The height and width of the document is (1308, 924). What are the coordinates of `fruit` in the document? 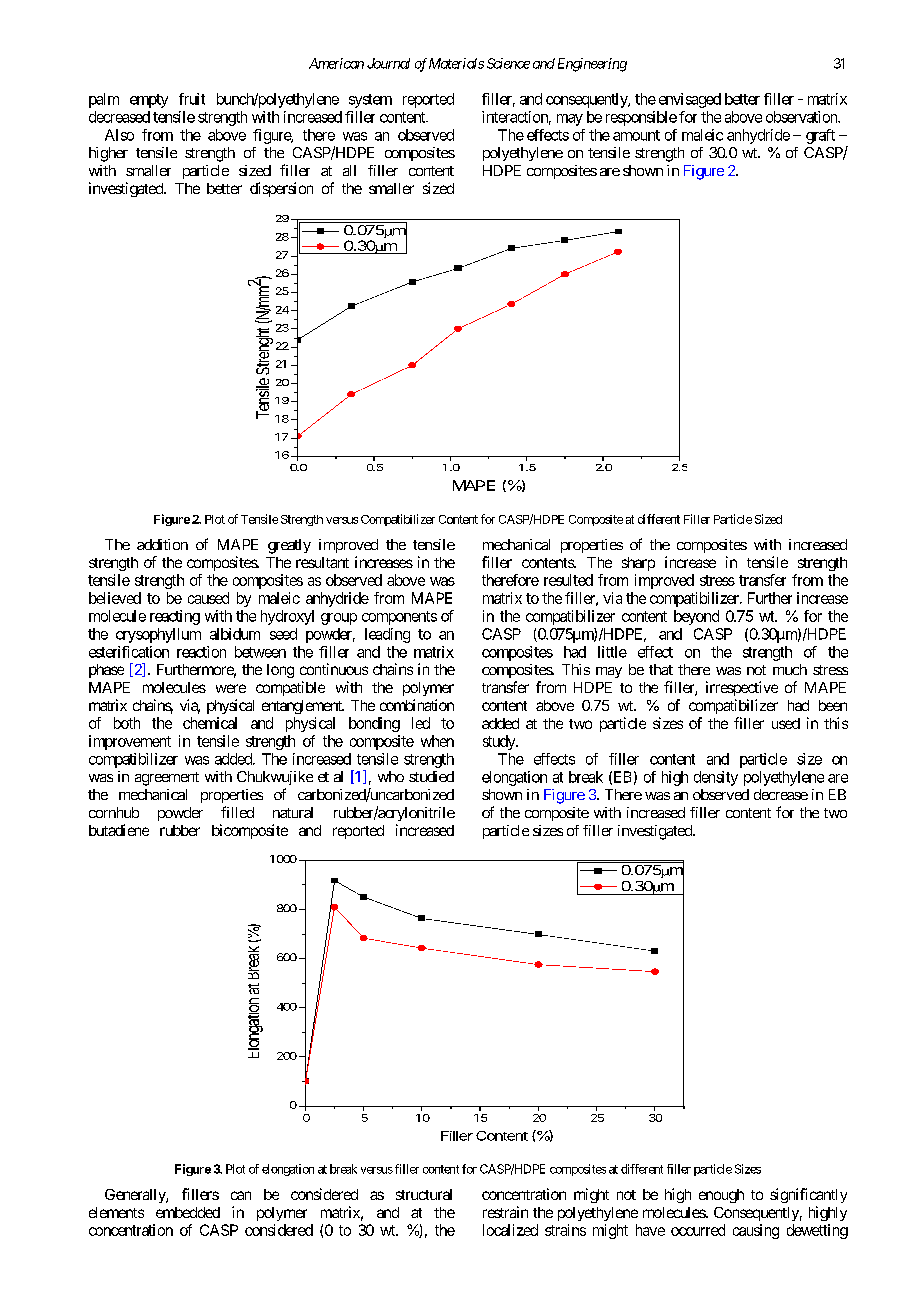 It's located at (192, 99).
